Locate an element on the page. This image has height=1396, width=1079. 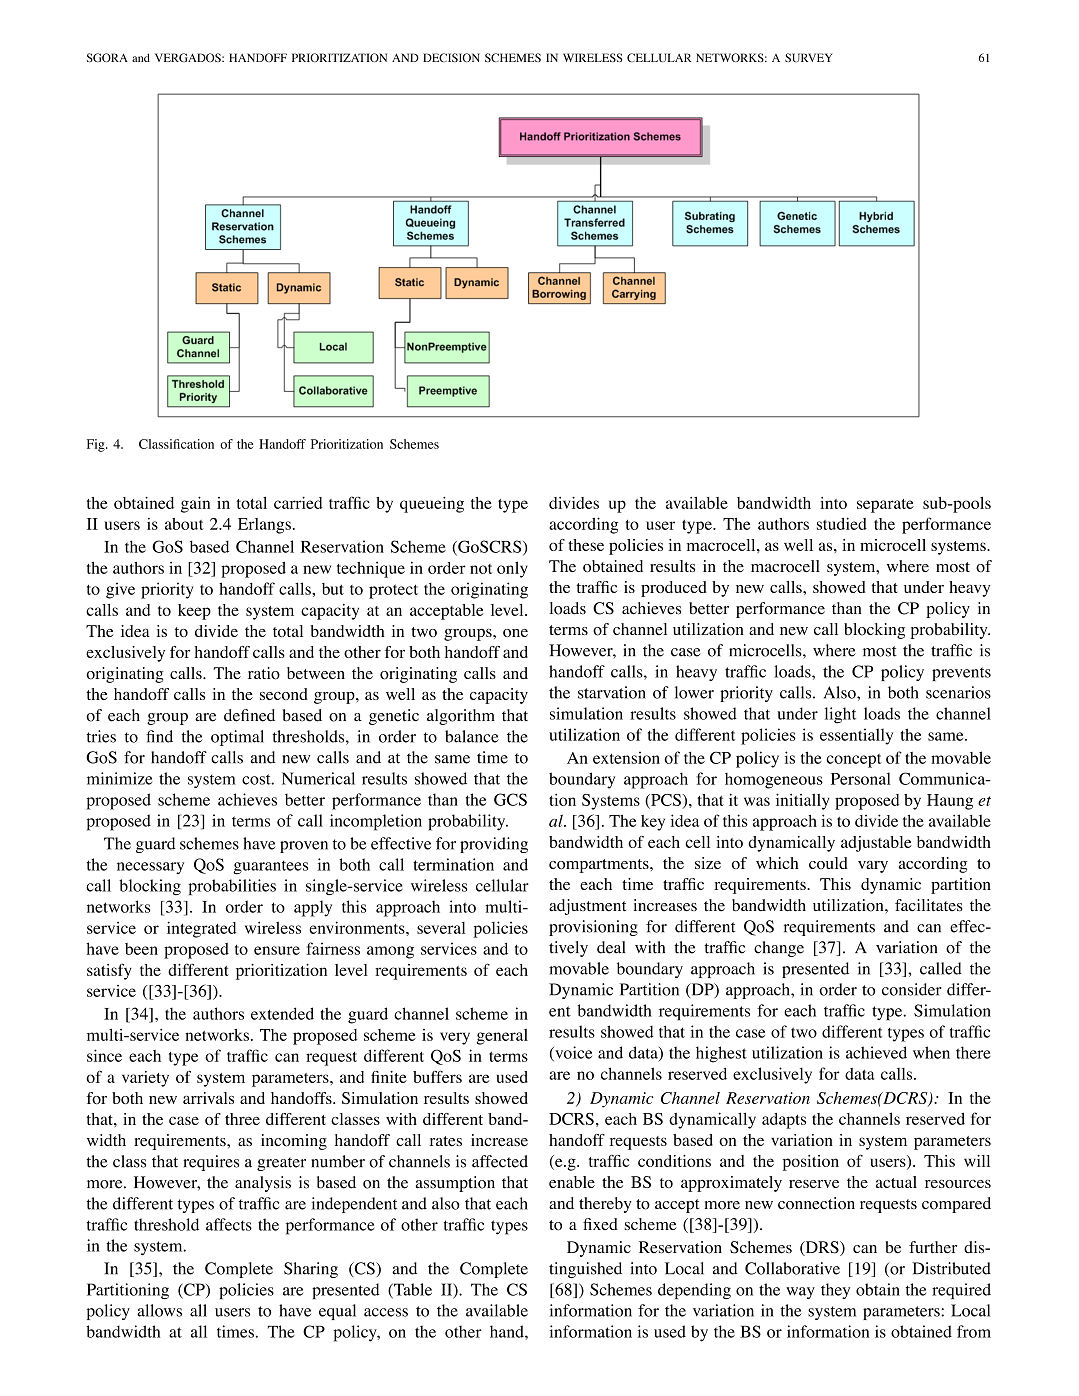
fixed is located at coordinates (600, 1224).
